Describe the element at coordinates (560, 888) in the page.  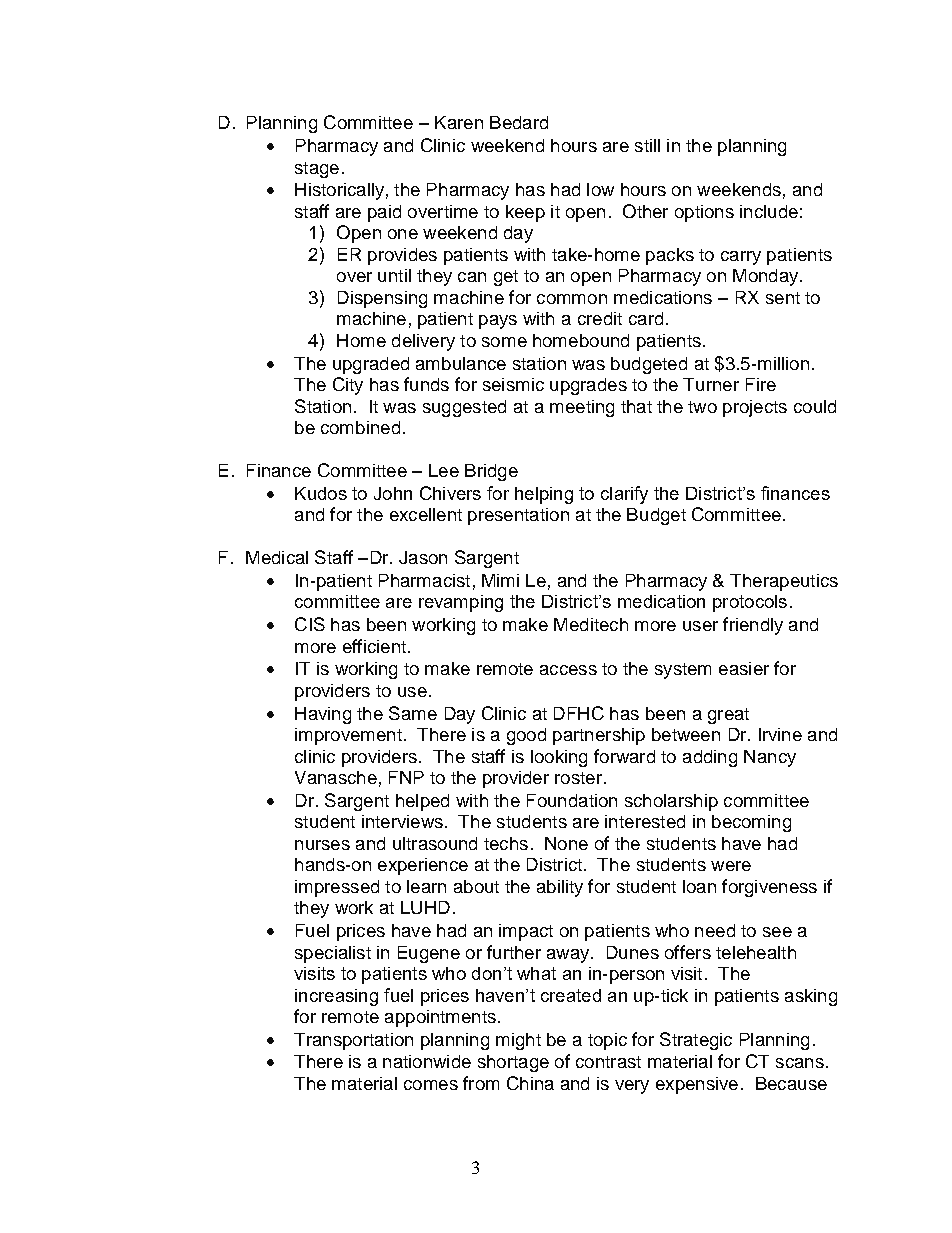
I see `ability` at that location.
